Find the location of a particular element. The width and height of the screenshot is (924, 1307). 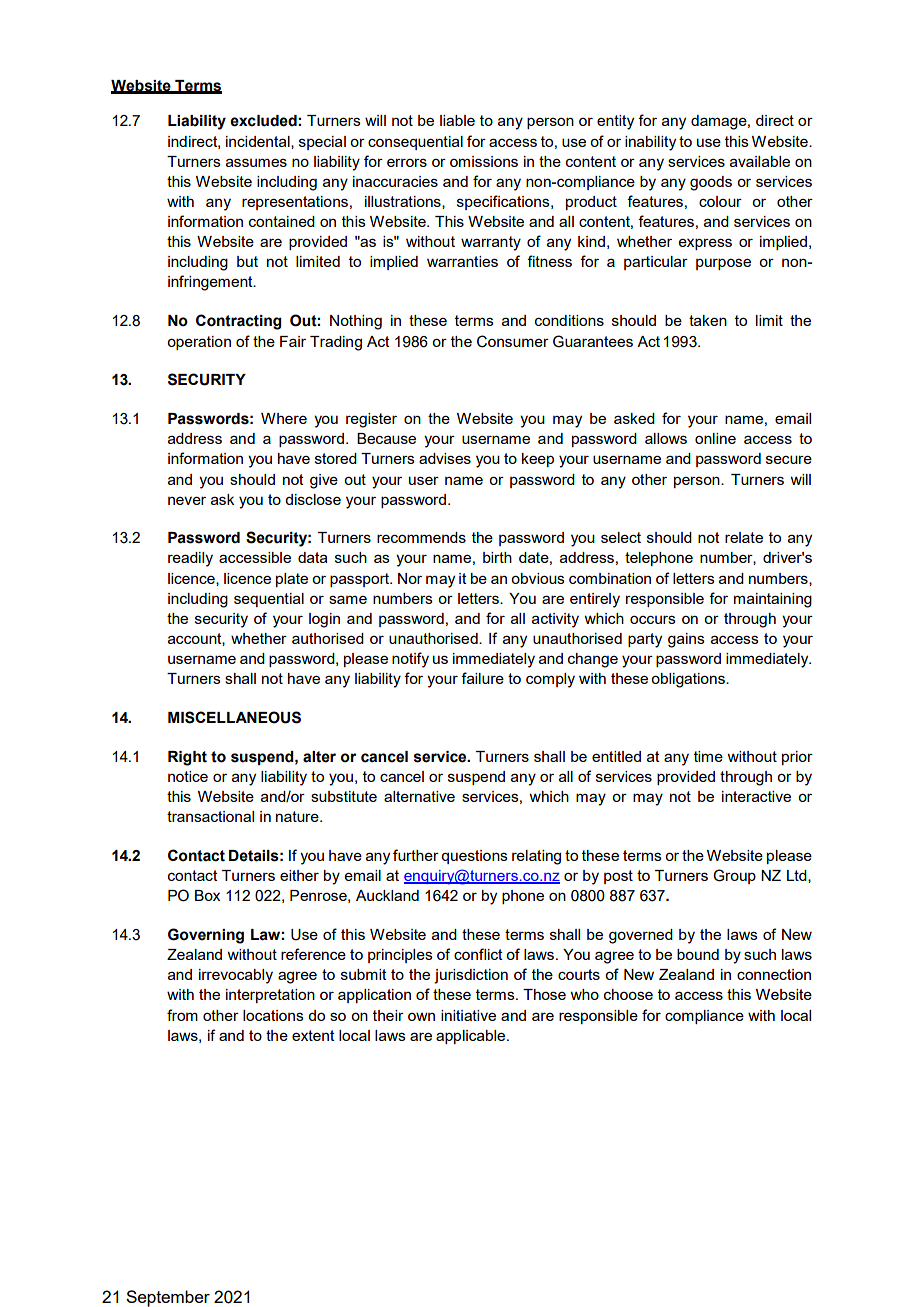

assumes is located at coordinates (256, 162).
